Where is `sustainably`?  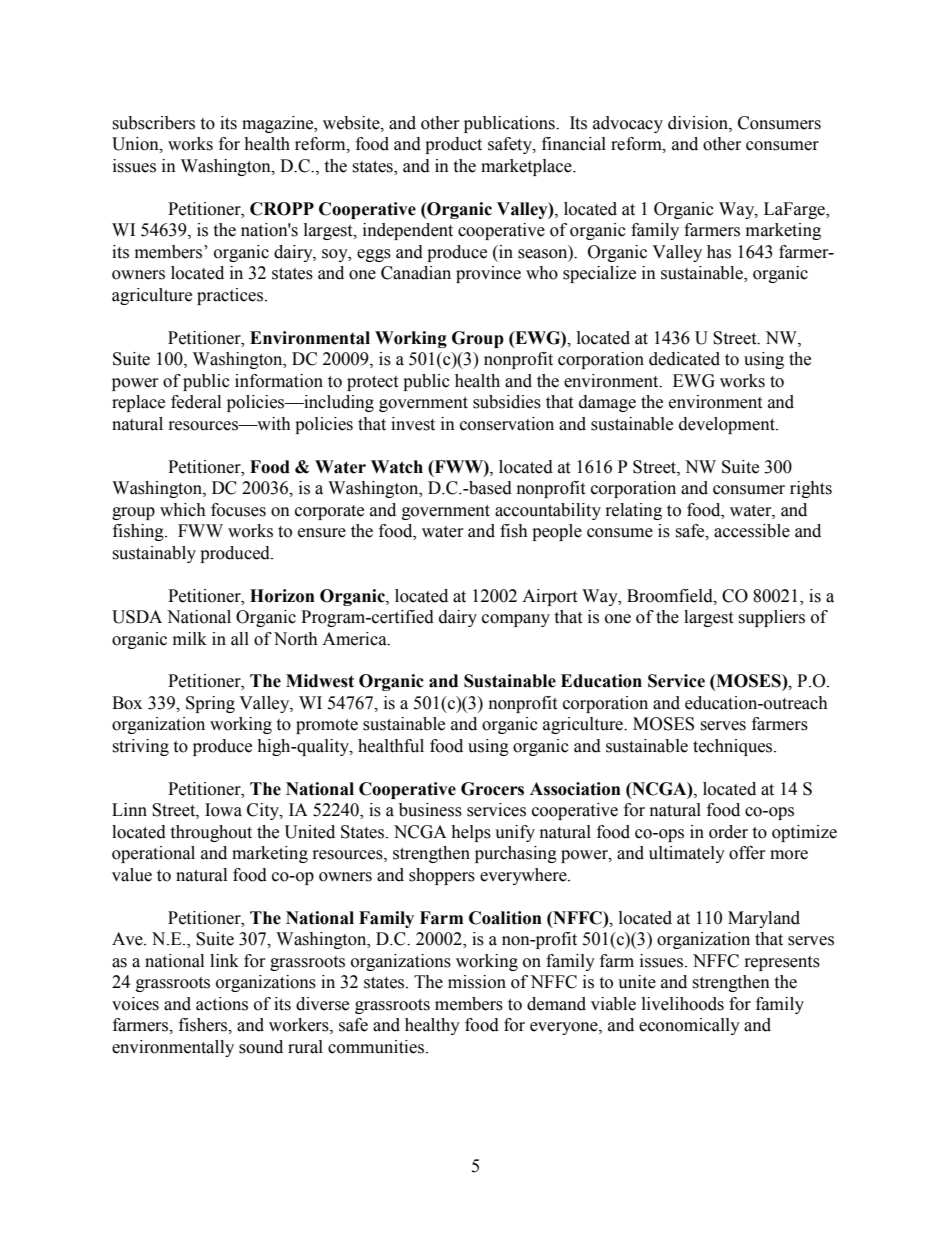
sustainably is located at coordinates (154, 554).
